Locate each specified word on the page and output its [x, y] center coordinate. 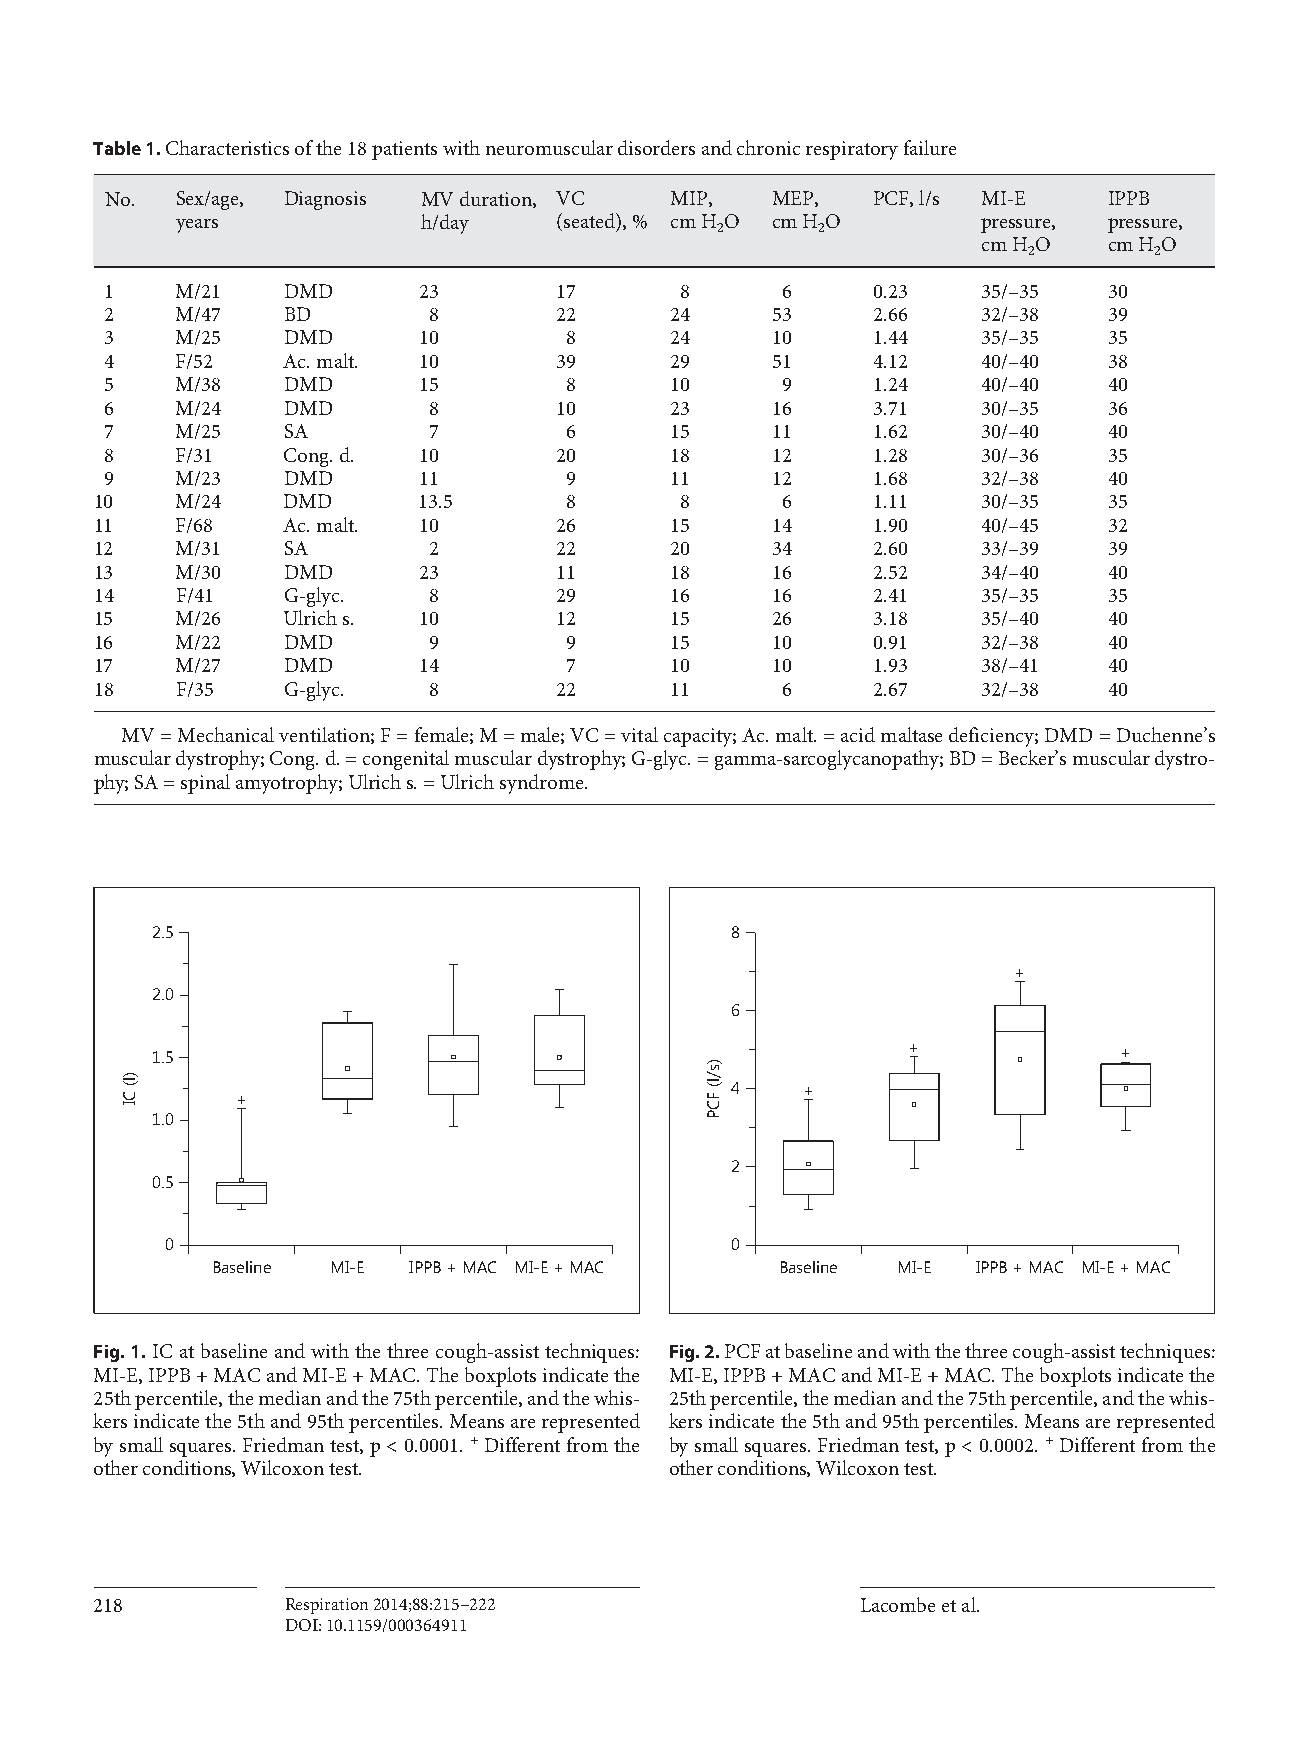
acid [858, 734]
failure [930, 147]
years [197, 226]
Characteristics [227, 147]
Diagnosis [325, 200]
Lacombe [898, 1604]
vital [639, 734]
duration [497, 199]
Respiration [327, 1606]
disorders [656, 147]
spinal [205, 784]
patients [404, 150]
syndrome [543, 784]
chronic [768, 147]
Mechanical [226, 734]
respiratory [852, 150]
